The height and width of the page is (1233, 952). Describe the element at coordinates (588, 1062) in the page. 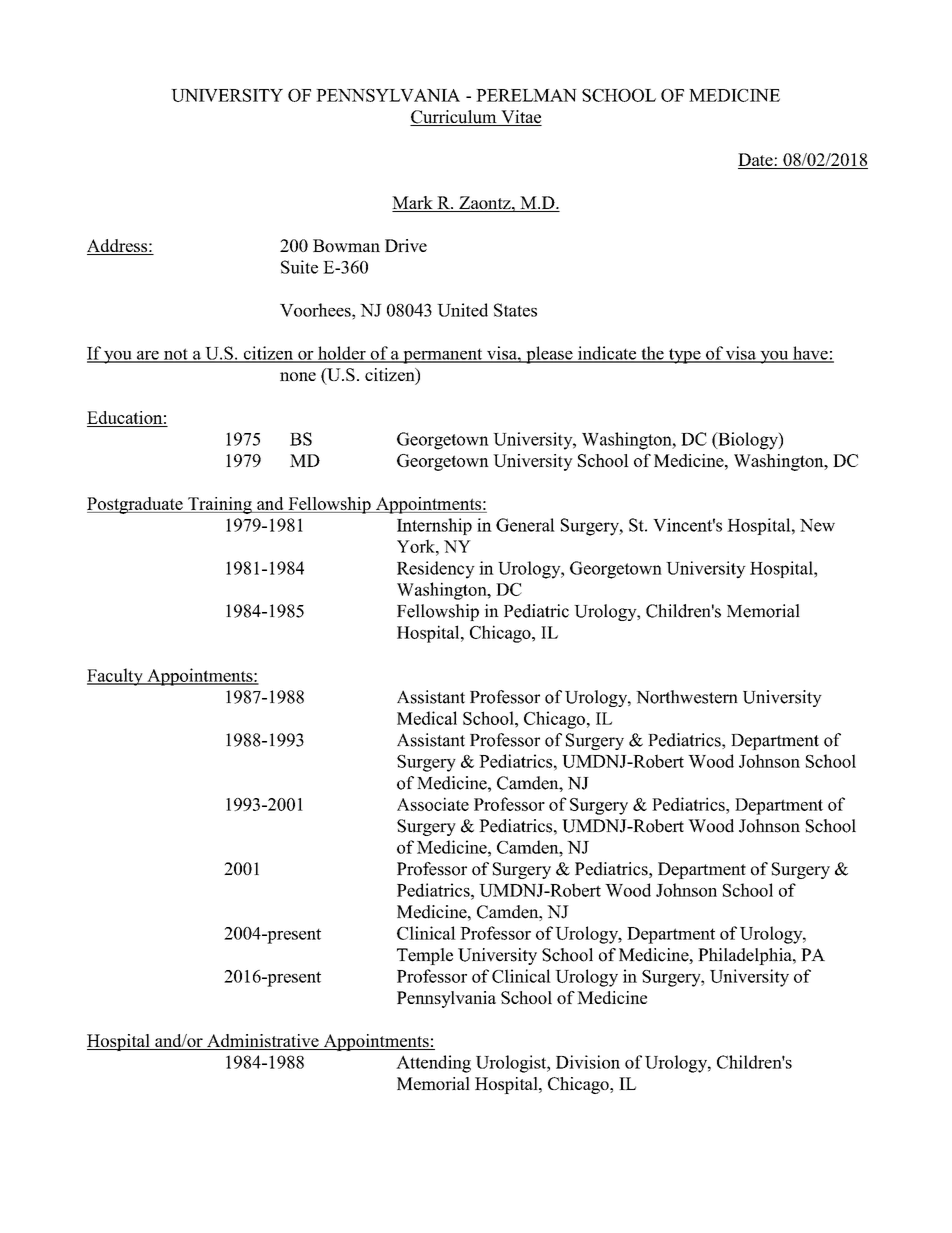

I see `Division` at that location.
